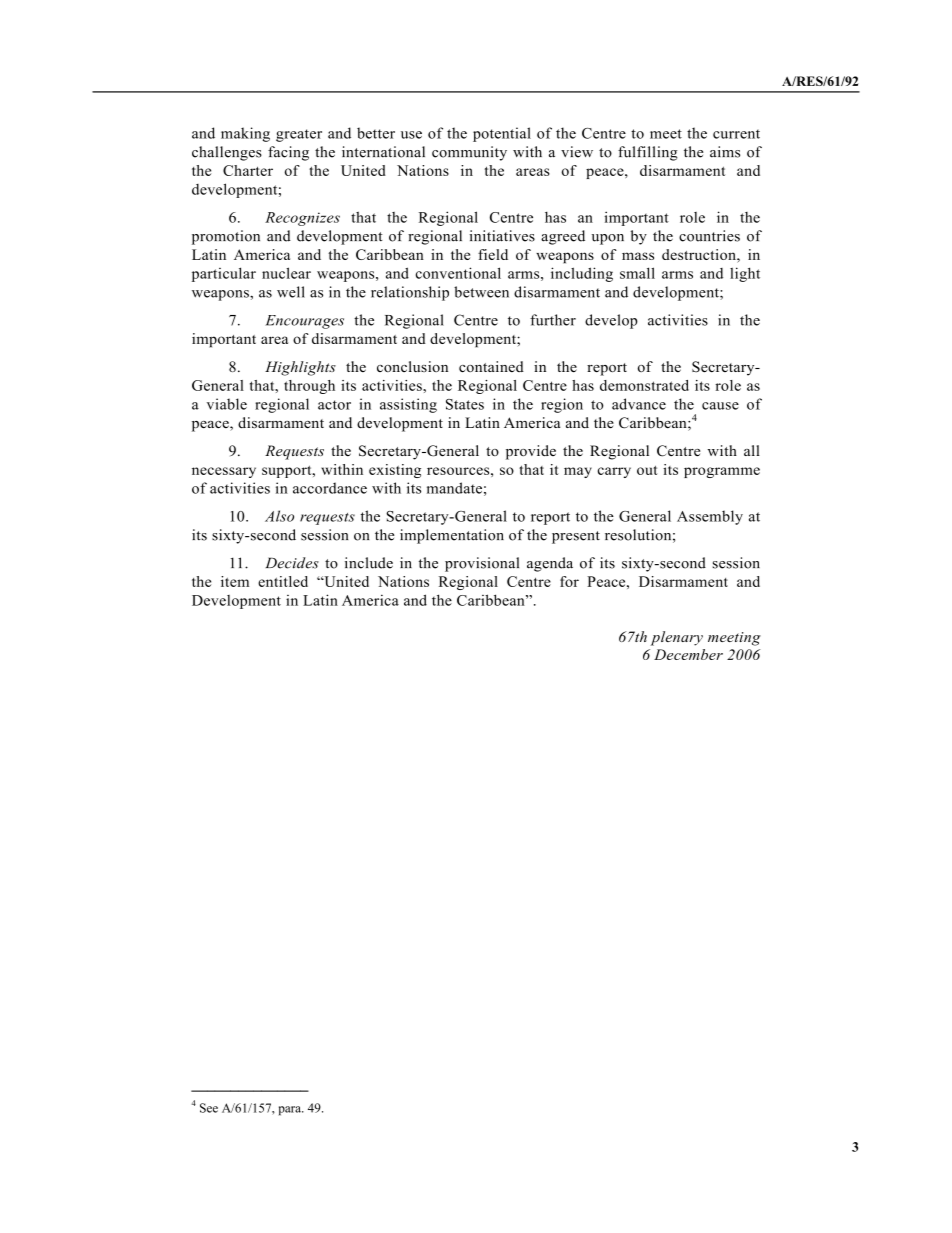 The height and width of the screenshot is (1233, 952). What do you see at coordinates (688, 654) in the screenshot?
I see `December` at bounding box center [688, 654].
